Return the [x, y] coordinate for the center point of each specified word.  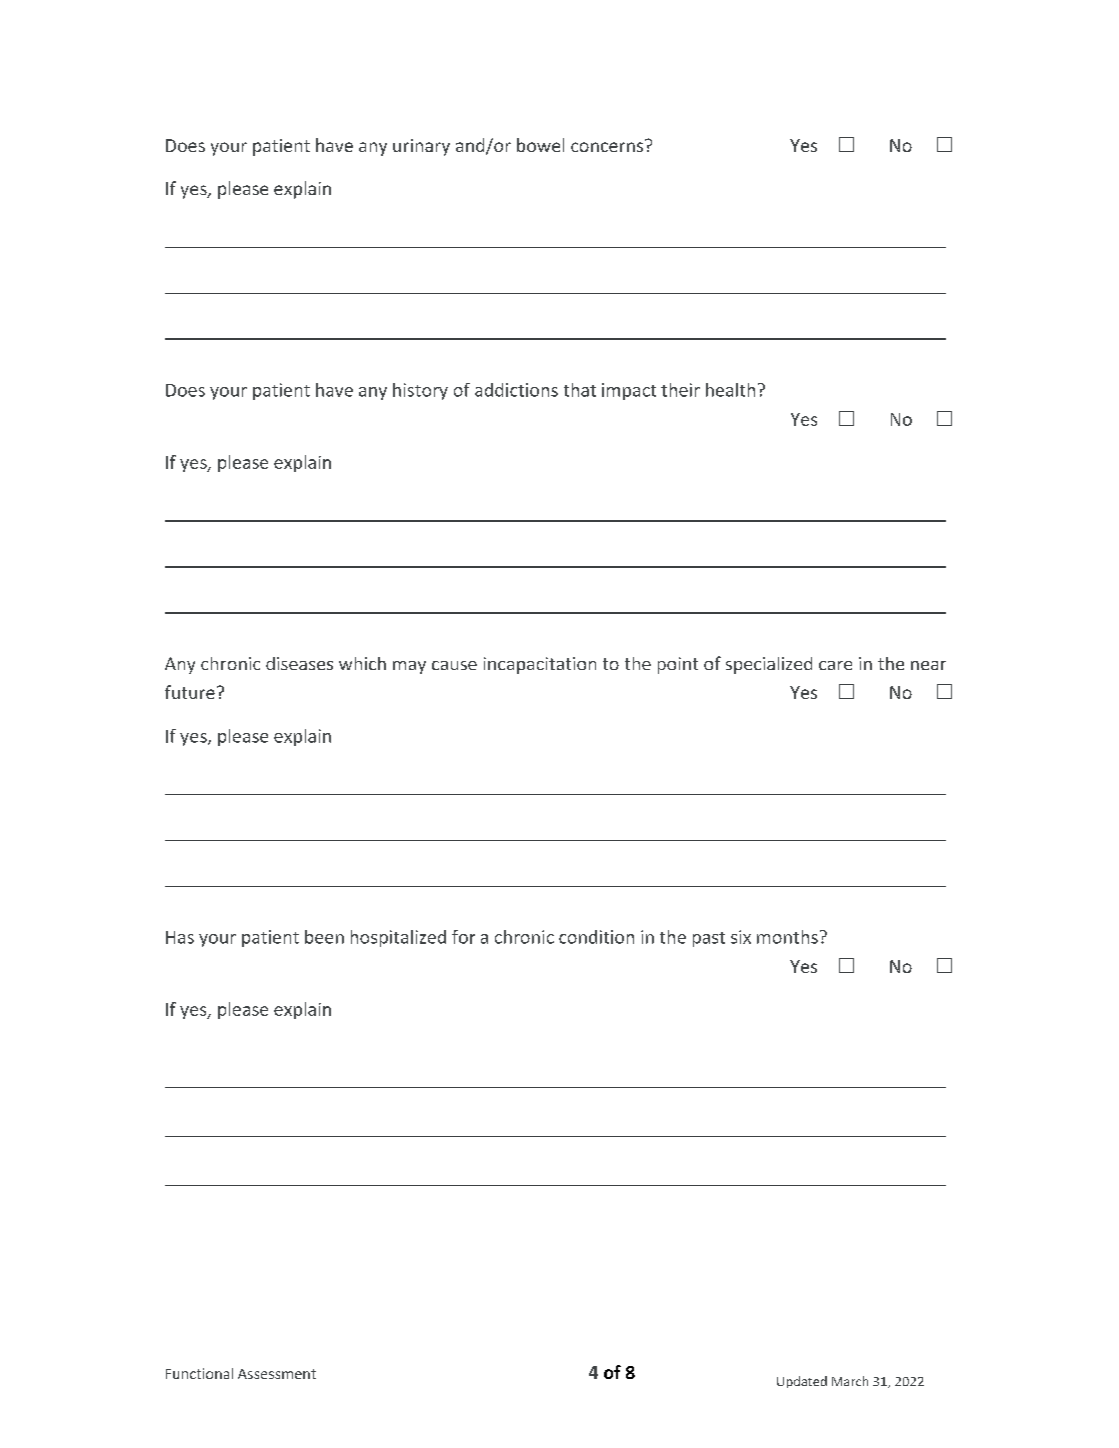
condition [596, 937]
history [420, 391]
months [787, 937]
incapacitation [540, 665]
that [580, 390]
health [730, 390]
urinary [421, 147]
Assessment [277, 1374]
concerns [608, 146]
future [190, 692]
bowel [540, 145]
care [835, 665]
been [324, 937]
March [850, 1381]
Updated [802, 1382]
